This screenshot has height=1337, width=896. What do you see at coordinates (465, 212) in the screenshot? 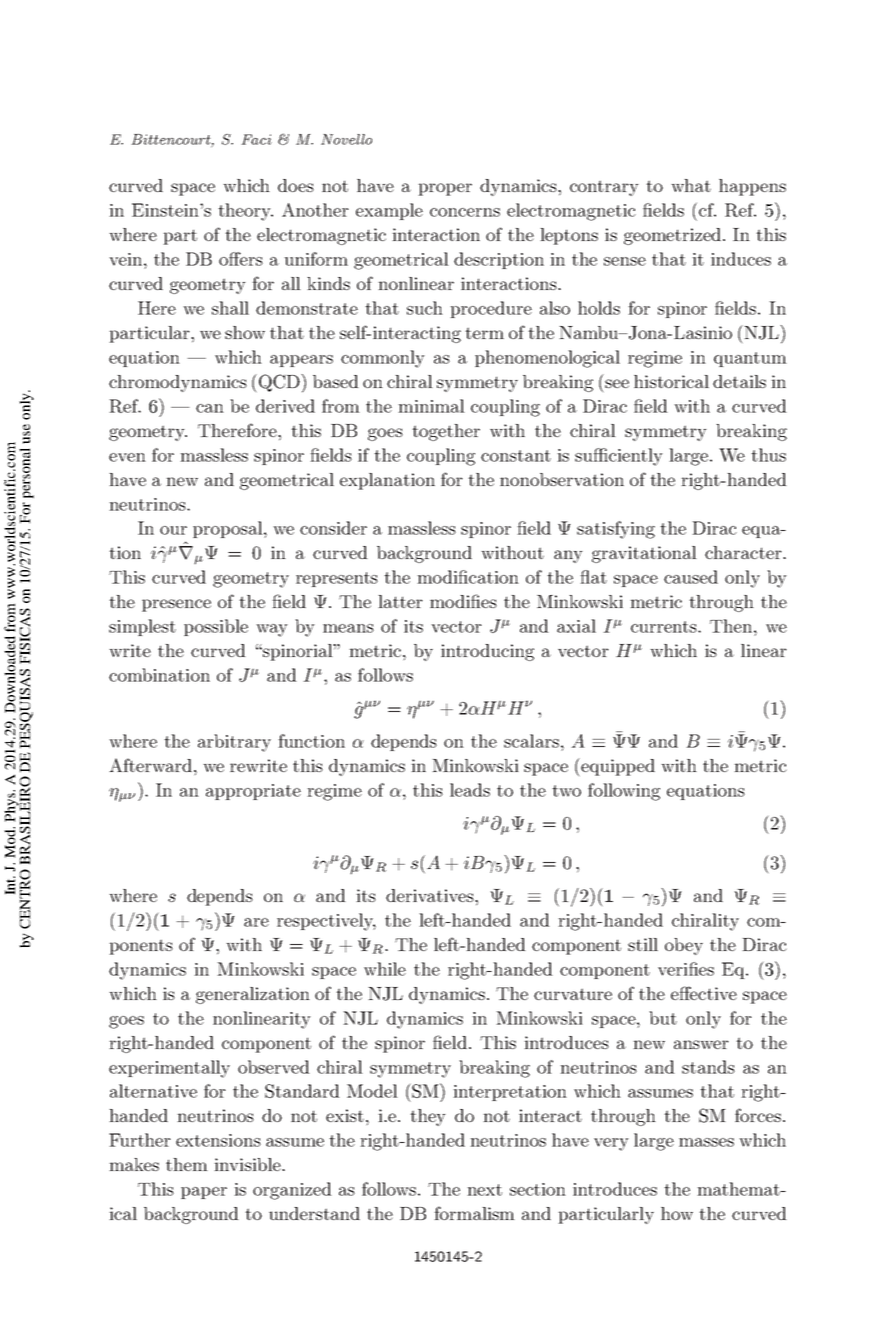
I see `concerns` at bounding box center [465, 212].
